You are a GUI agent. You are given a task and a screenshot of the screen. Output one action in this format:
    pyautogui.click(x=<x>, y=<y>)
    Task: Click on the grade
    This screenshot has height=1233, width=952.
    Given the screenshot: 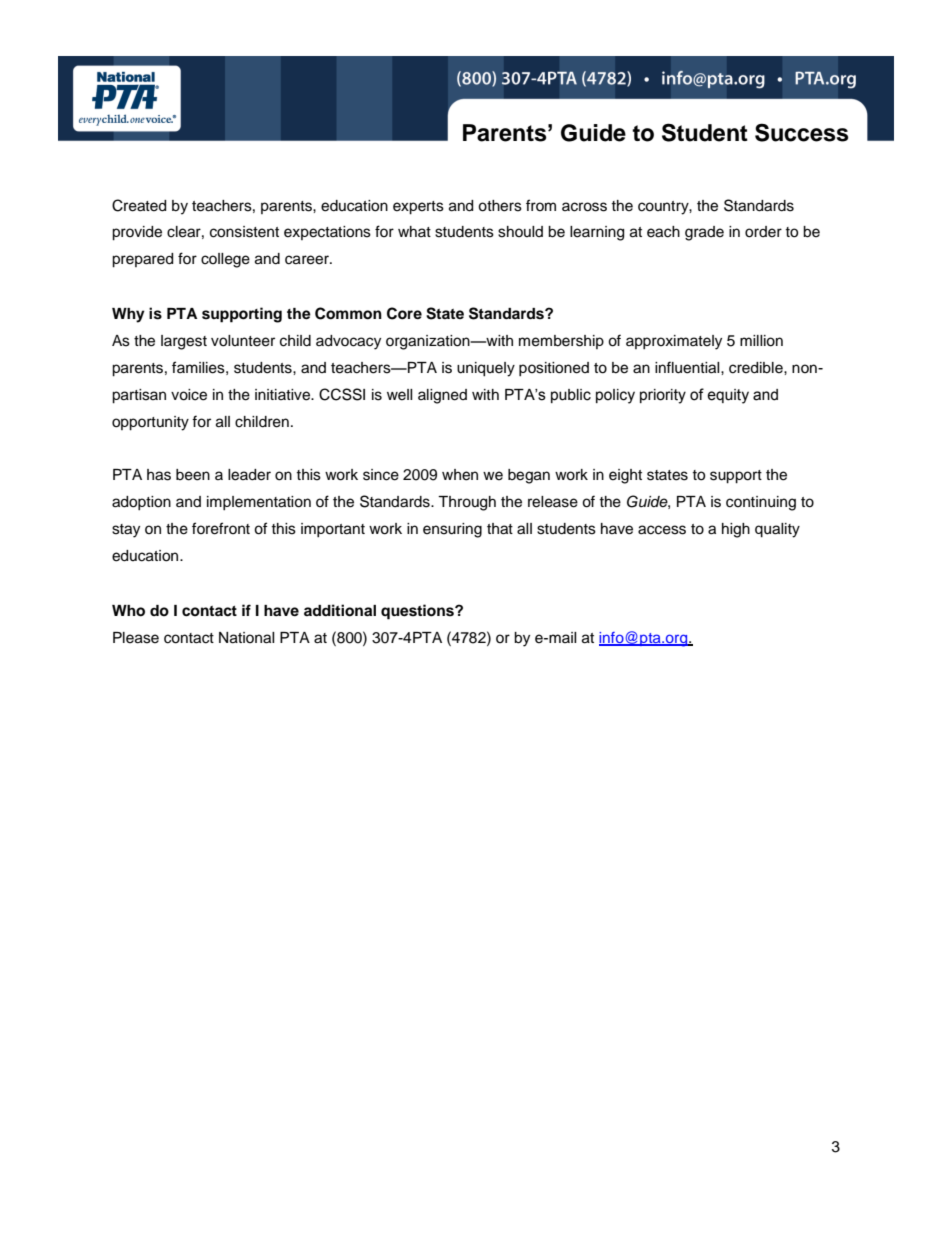 What is the action you would take?
    pyautogui.click(x=704, y=233)
